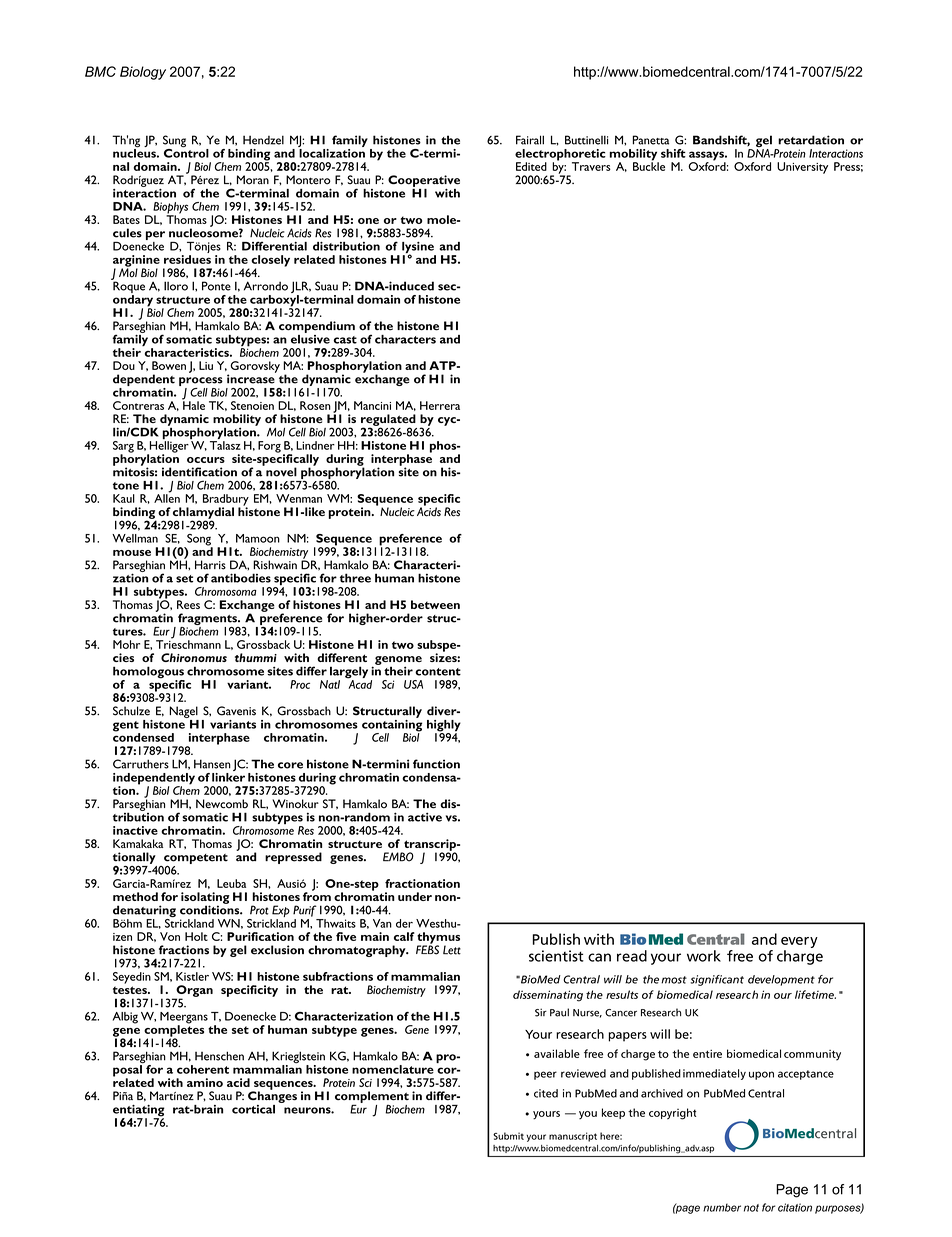 This screenshot has height=1237, width=952. Describe the element at coordinates (435, 604) in the screenshot. I see `between` at that location.
